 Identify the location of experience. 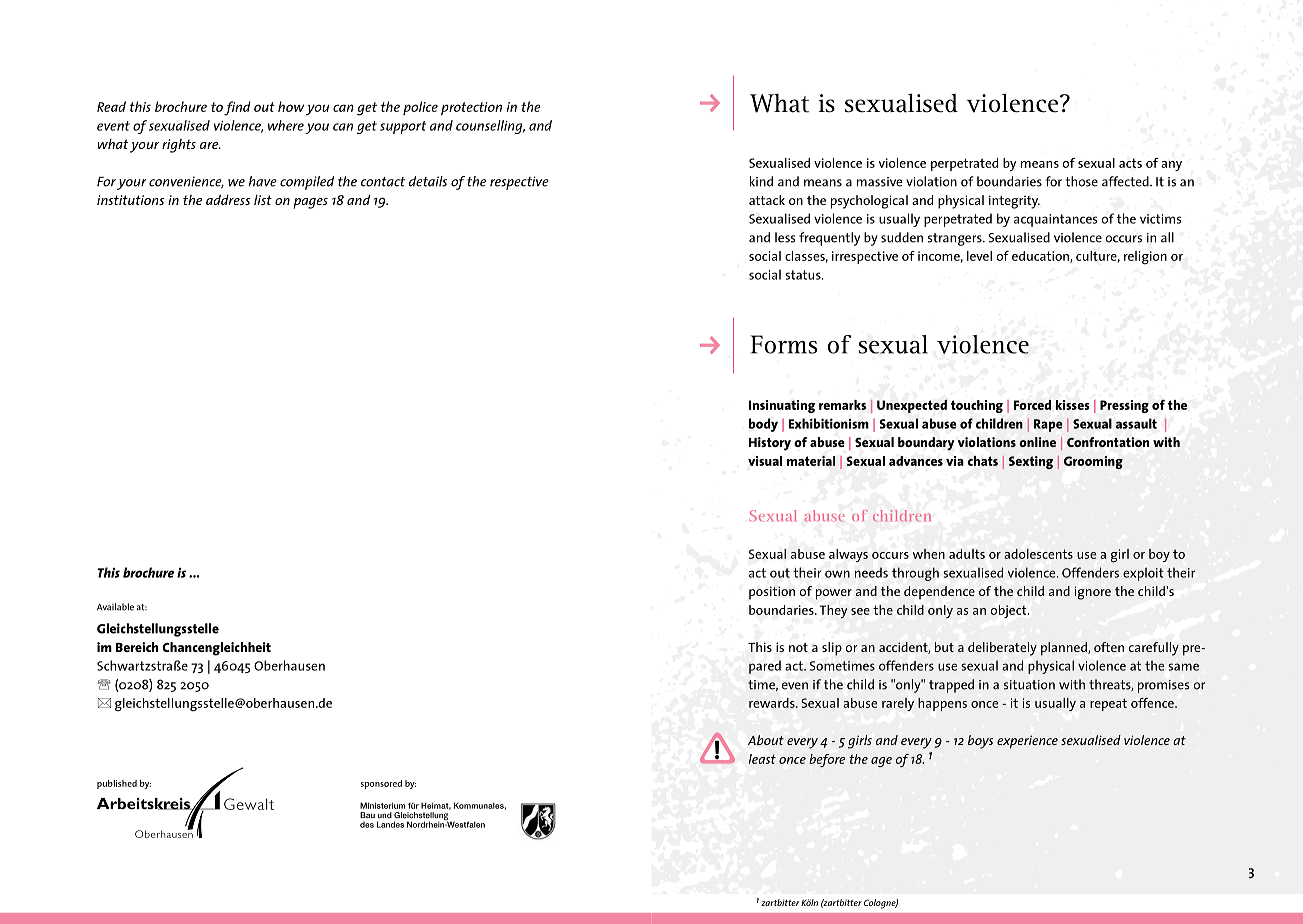
(1027, 742).
